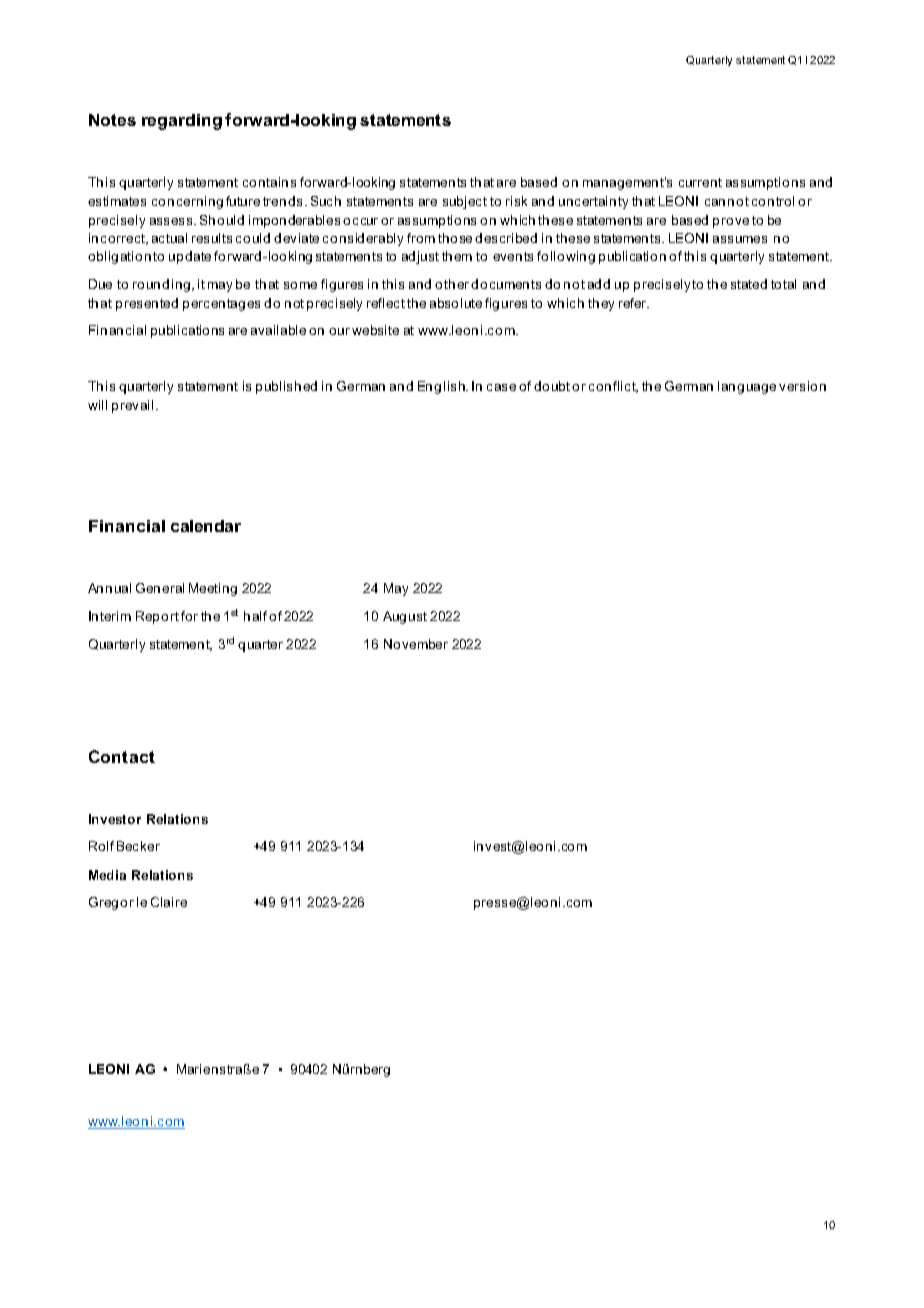 The width and height of the screenshot is (924, 1308). Describe the element at coordinates (122, 756) in the screenshot. I see `Contact` at that location.
